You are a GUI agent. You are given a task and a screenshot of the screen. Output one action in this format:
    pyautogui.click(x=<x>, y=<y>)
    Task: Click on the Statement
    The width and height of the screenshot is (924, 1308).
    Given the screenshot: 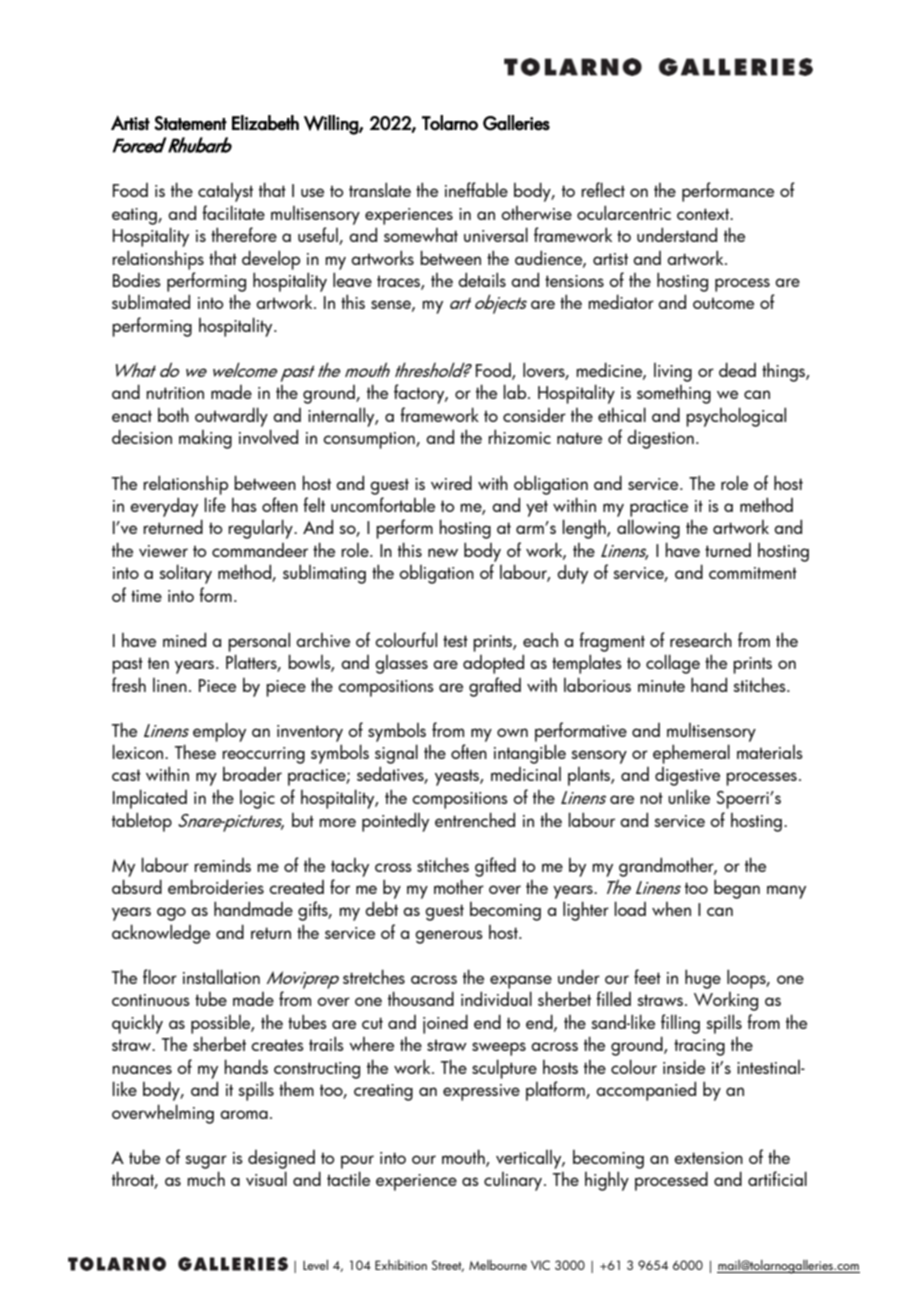 What is the action you would take?
    pyautogui.click(x=190, y=123)
